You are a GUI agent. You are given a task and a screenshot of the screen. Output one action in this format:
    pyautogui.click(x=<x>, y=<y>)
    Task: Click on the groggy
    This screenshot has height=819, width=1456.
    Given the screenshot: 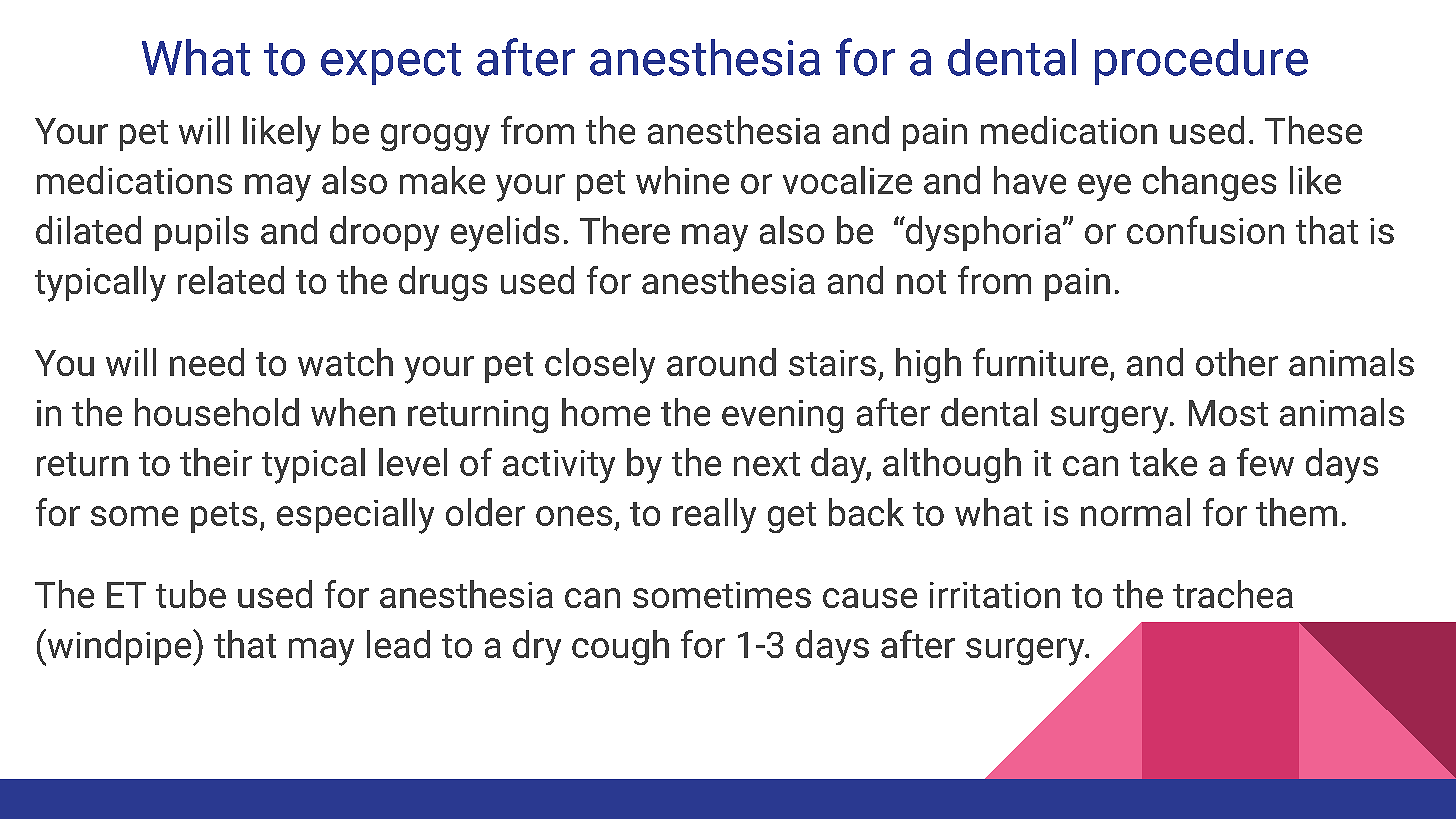 What is the action you would take?
    pyautogui.click(x=435, y=138)
